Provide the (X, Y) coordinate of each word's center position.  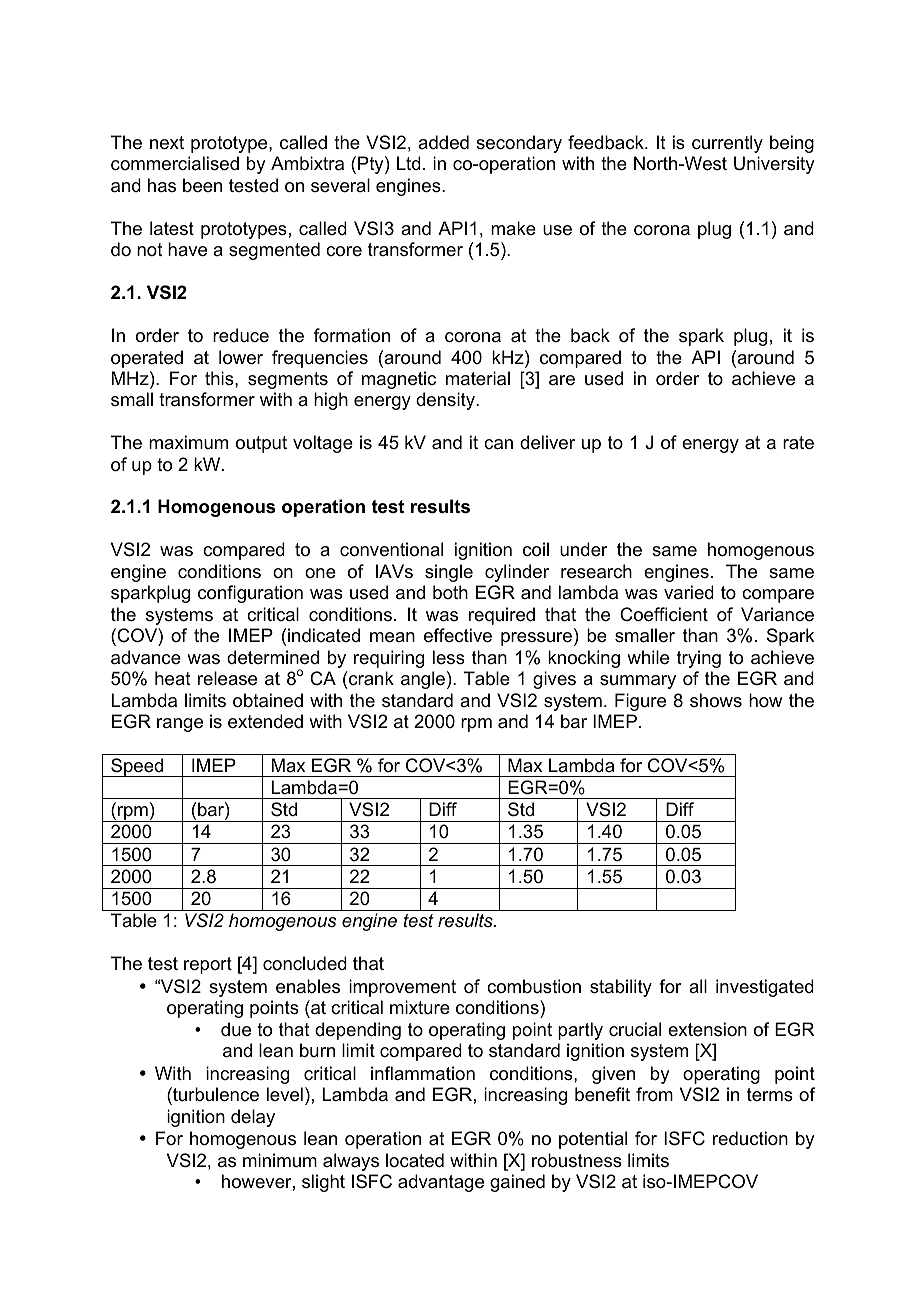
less (449, 657)
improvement (402, 988)
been (202, 185)
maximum (188, 442)
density (446, 401)
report (208, 965)
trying (699, 659)
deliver (547, 442)
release (227, 678)
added (443, 142)
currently (727, 144)
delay (253, 1118)
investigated (765, 988)
